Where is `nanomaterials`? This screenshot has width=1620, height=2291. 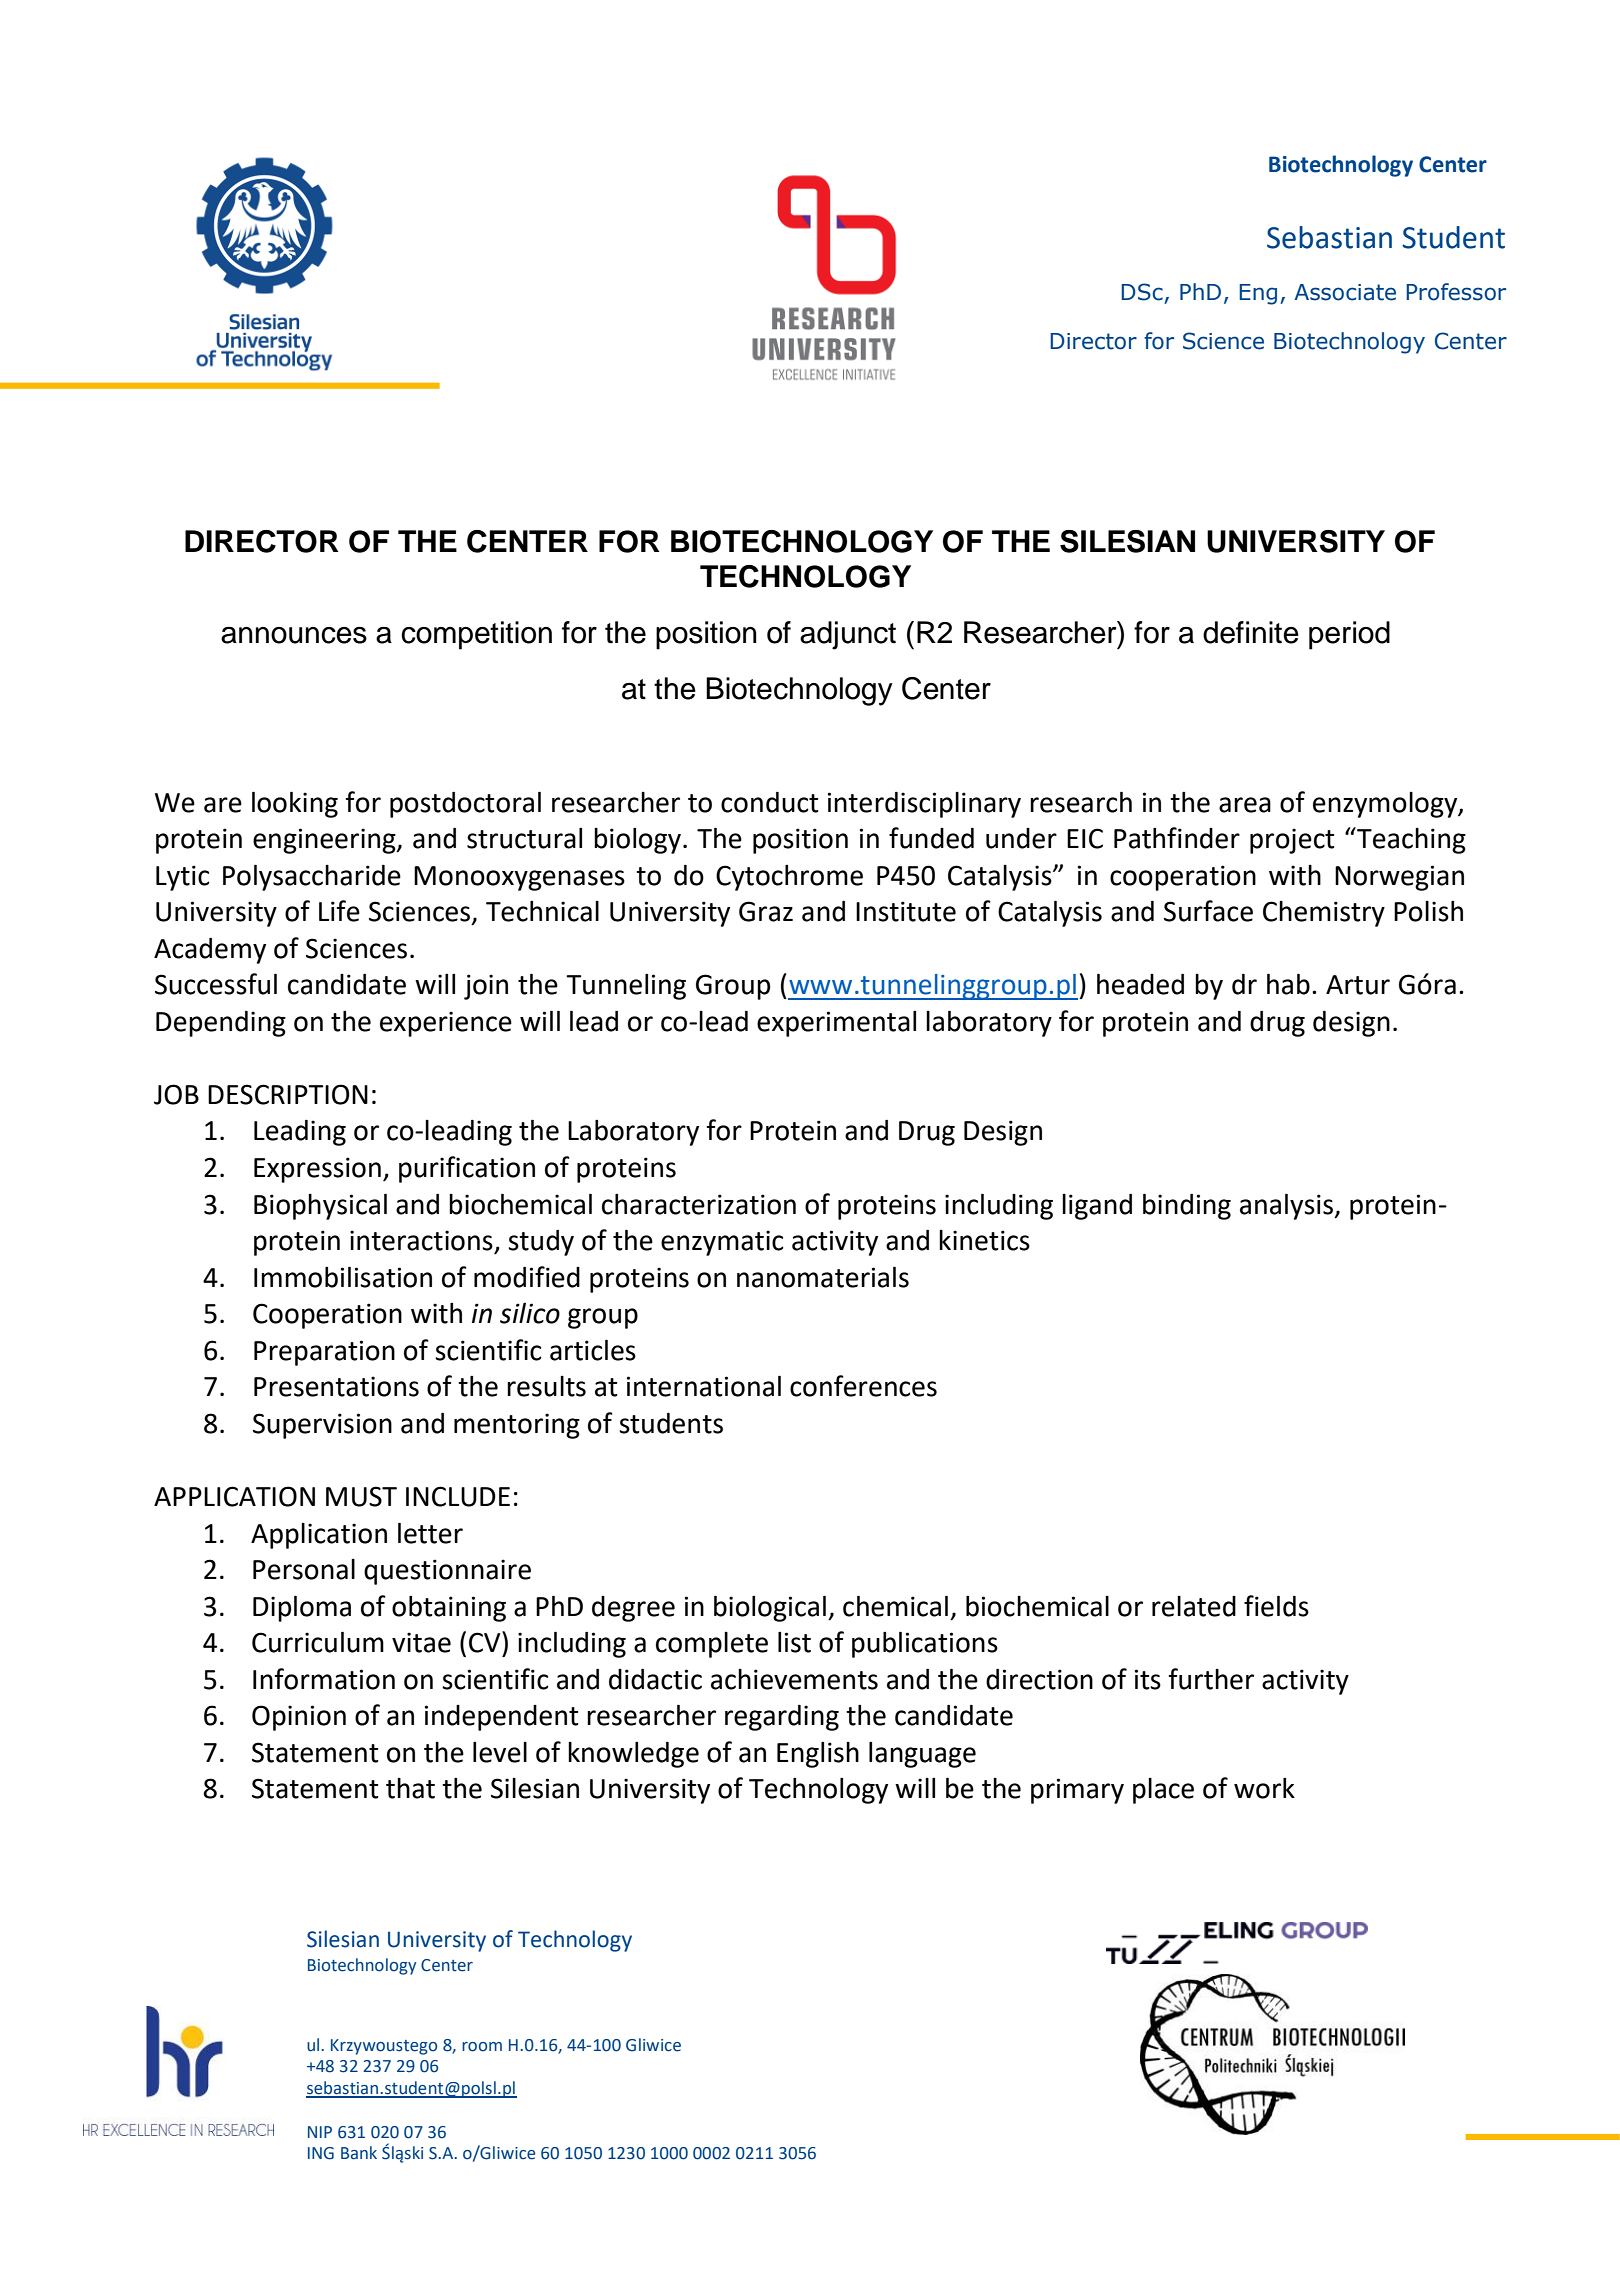 nanomaterials is located at coordinates (823, 1277).
